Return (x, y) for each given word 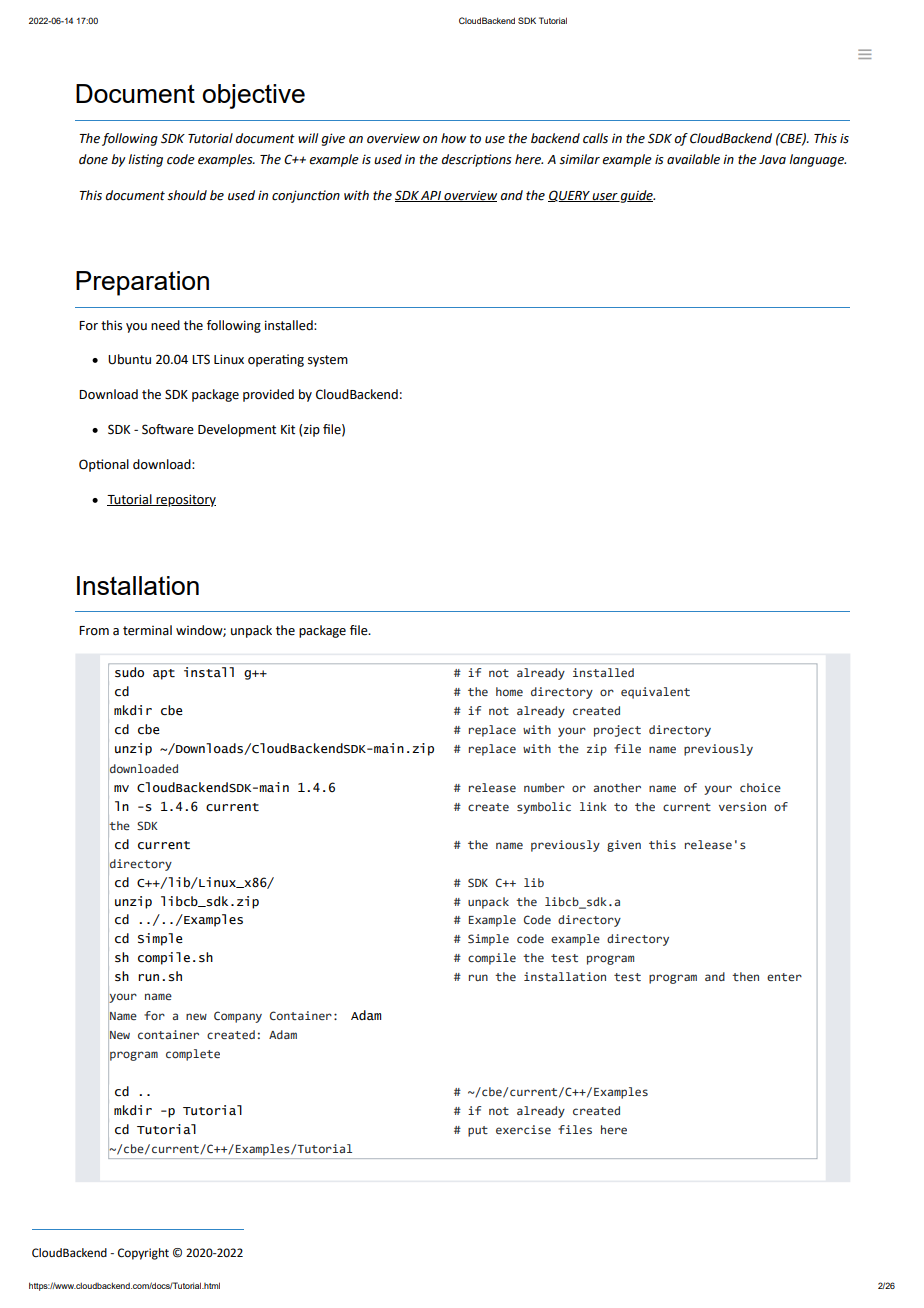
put (478, 1131)
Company (238, 1017)
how (453, 138)
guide (637, 196)
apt (164, 674)
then (745, 976)
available (693, 159)
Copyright (143, 1254)
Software (168, 429)
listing (145, 160)
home (509, 691)
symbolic (544, 808)
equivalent (655, 693)
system (328, 361)
